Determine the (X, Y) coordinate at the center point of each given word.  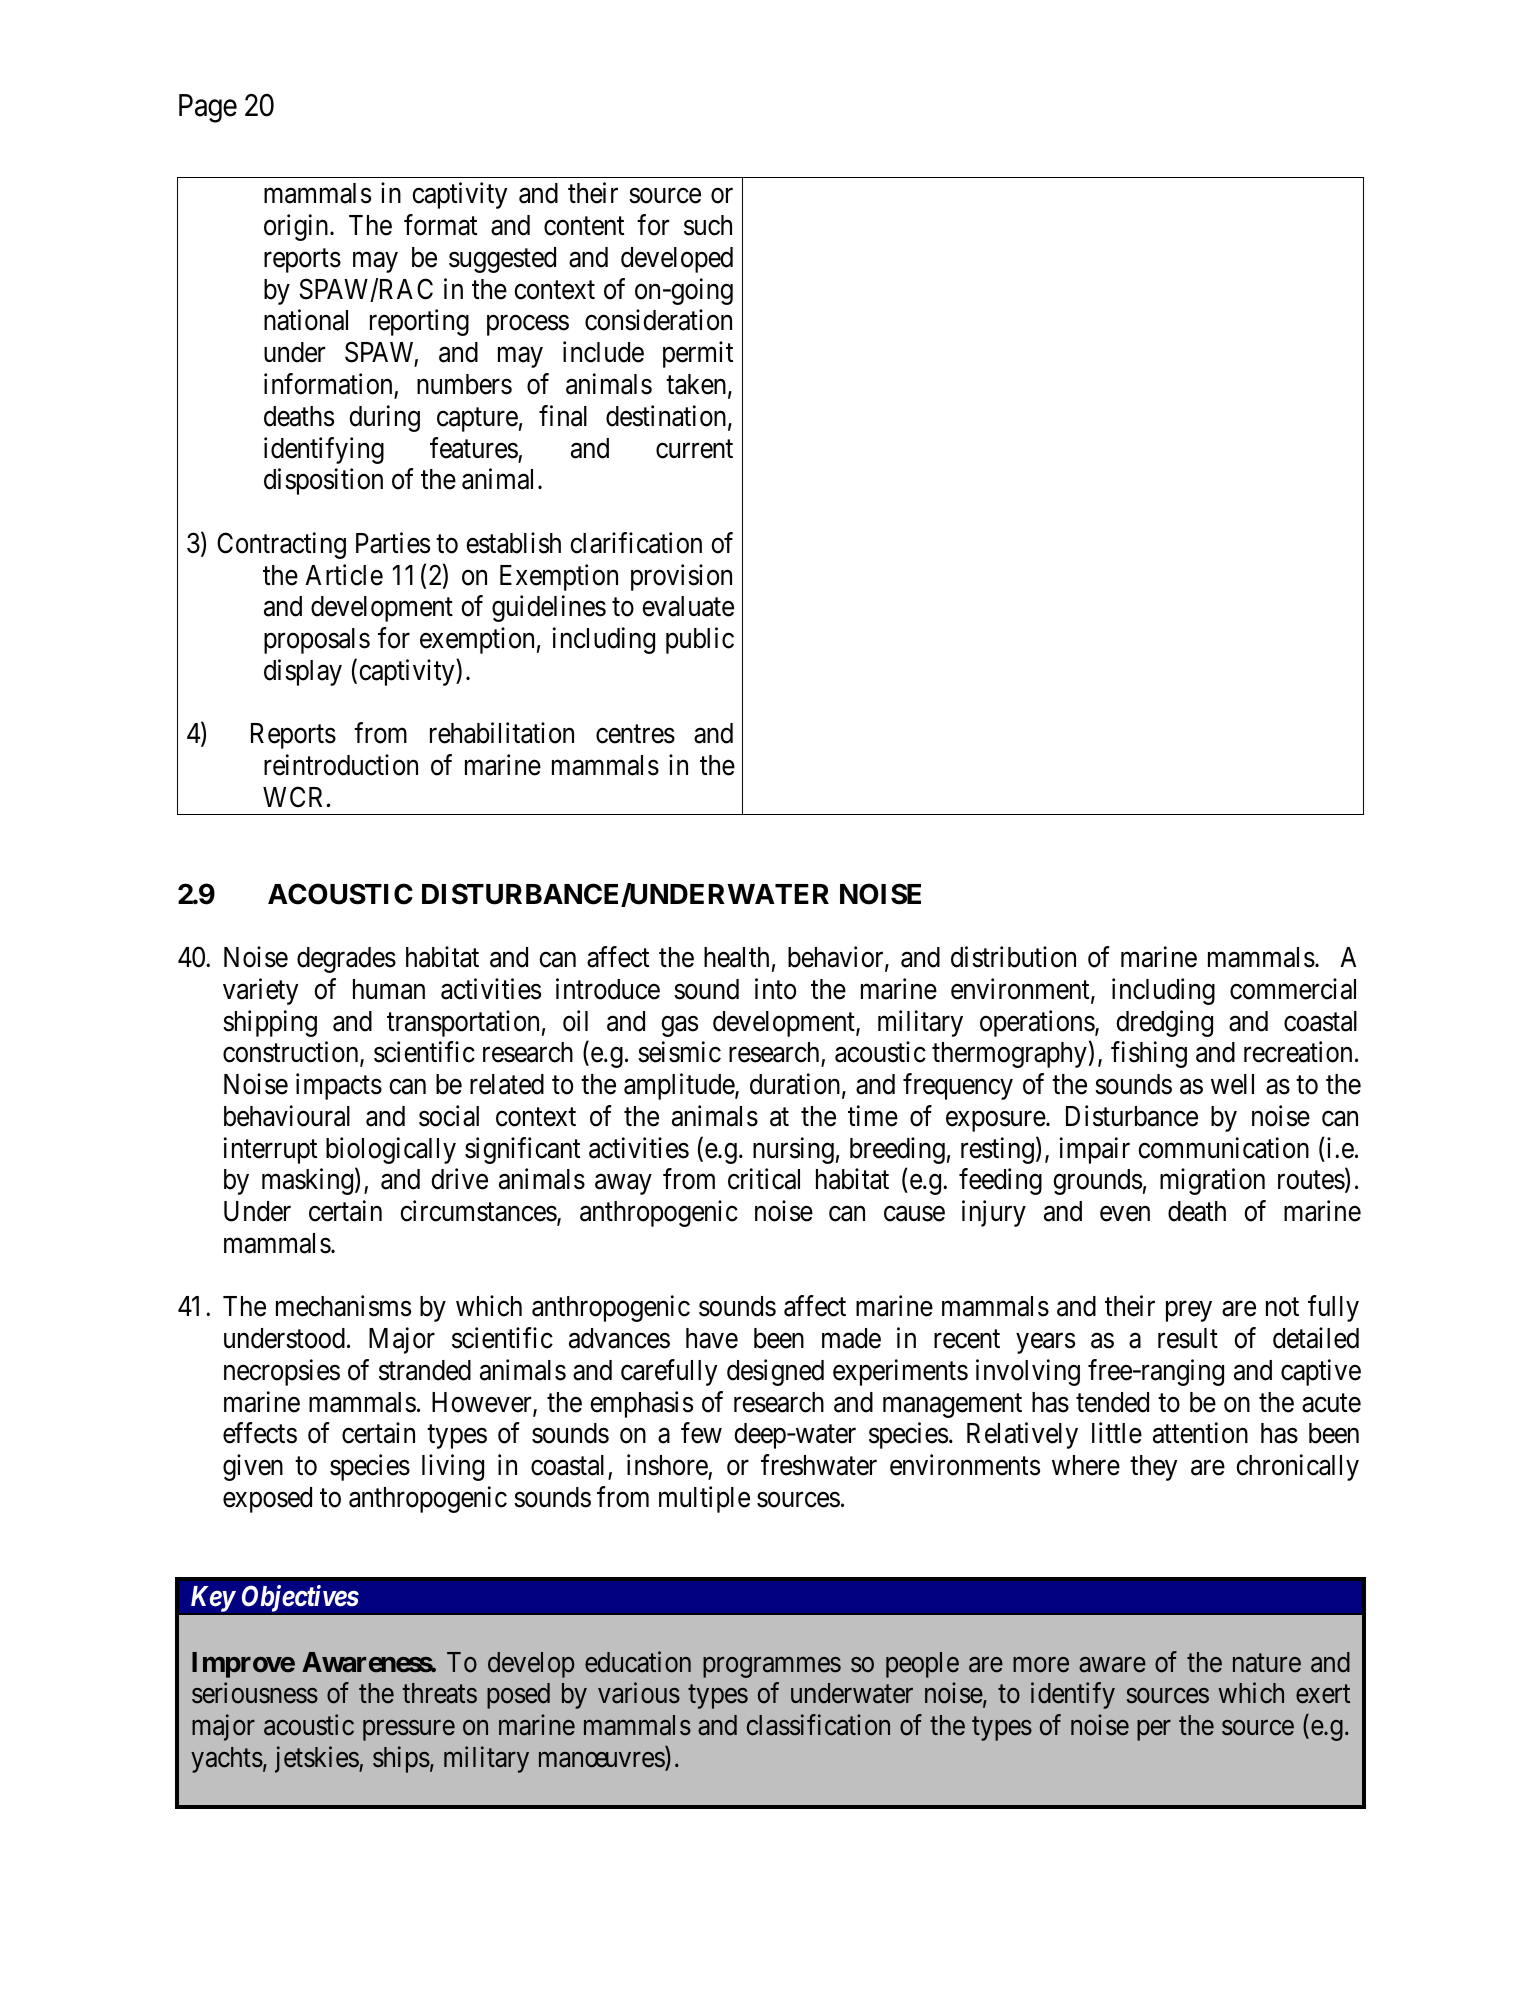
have (712, 1338)
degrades (346, 960)
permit (698, 354)
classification (818, 1725)
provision (681, 577)
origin (297, 227)
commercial (1293, 989)
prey (1189, 1312)
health (736, 957)
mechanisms (343, 1306)
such (708, 225)
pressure (409, 1730)
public (700, 640)
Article (344, 575)
